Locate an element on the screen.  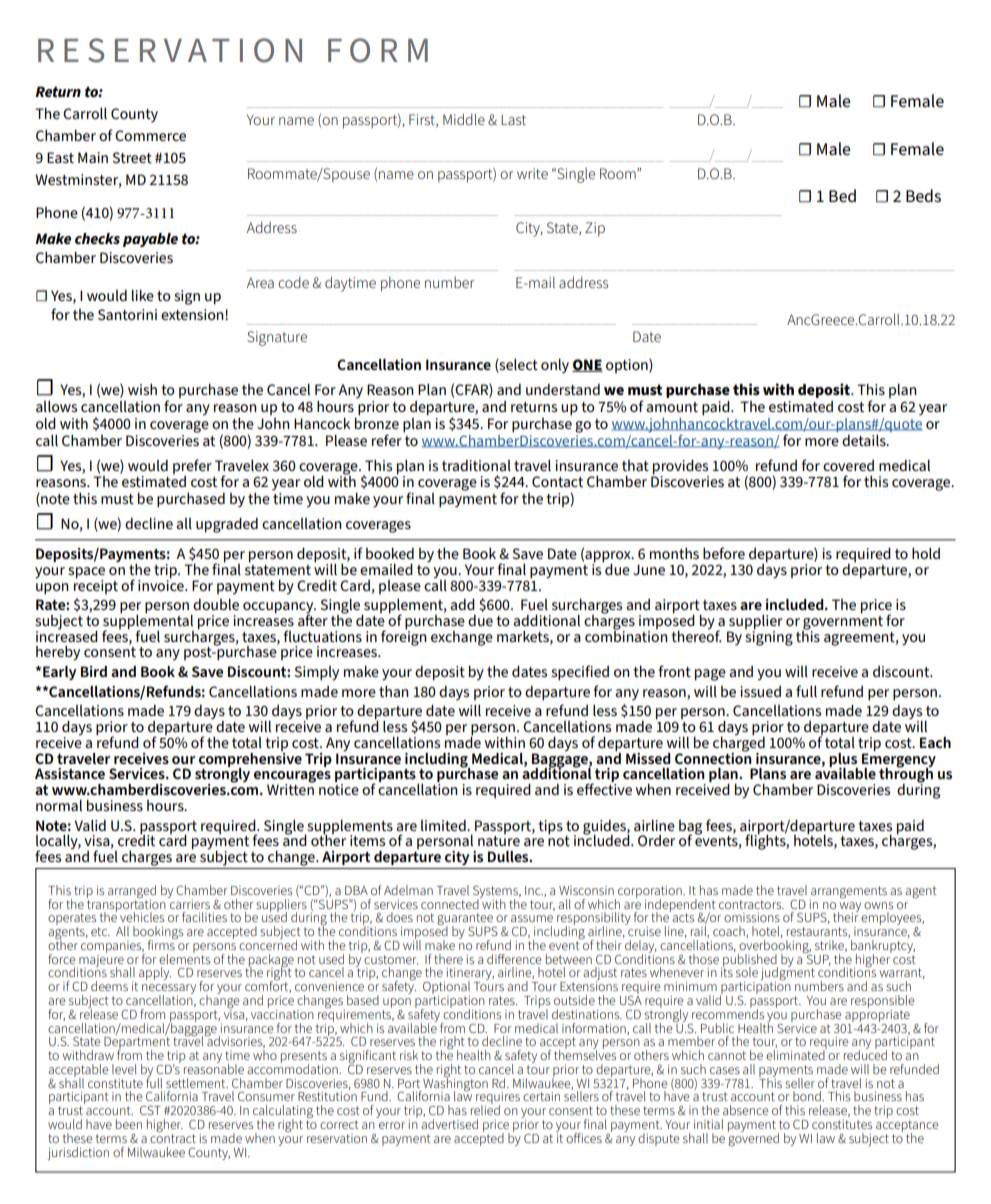
foreign is located at coordinates (404, 637).
